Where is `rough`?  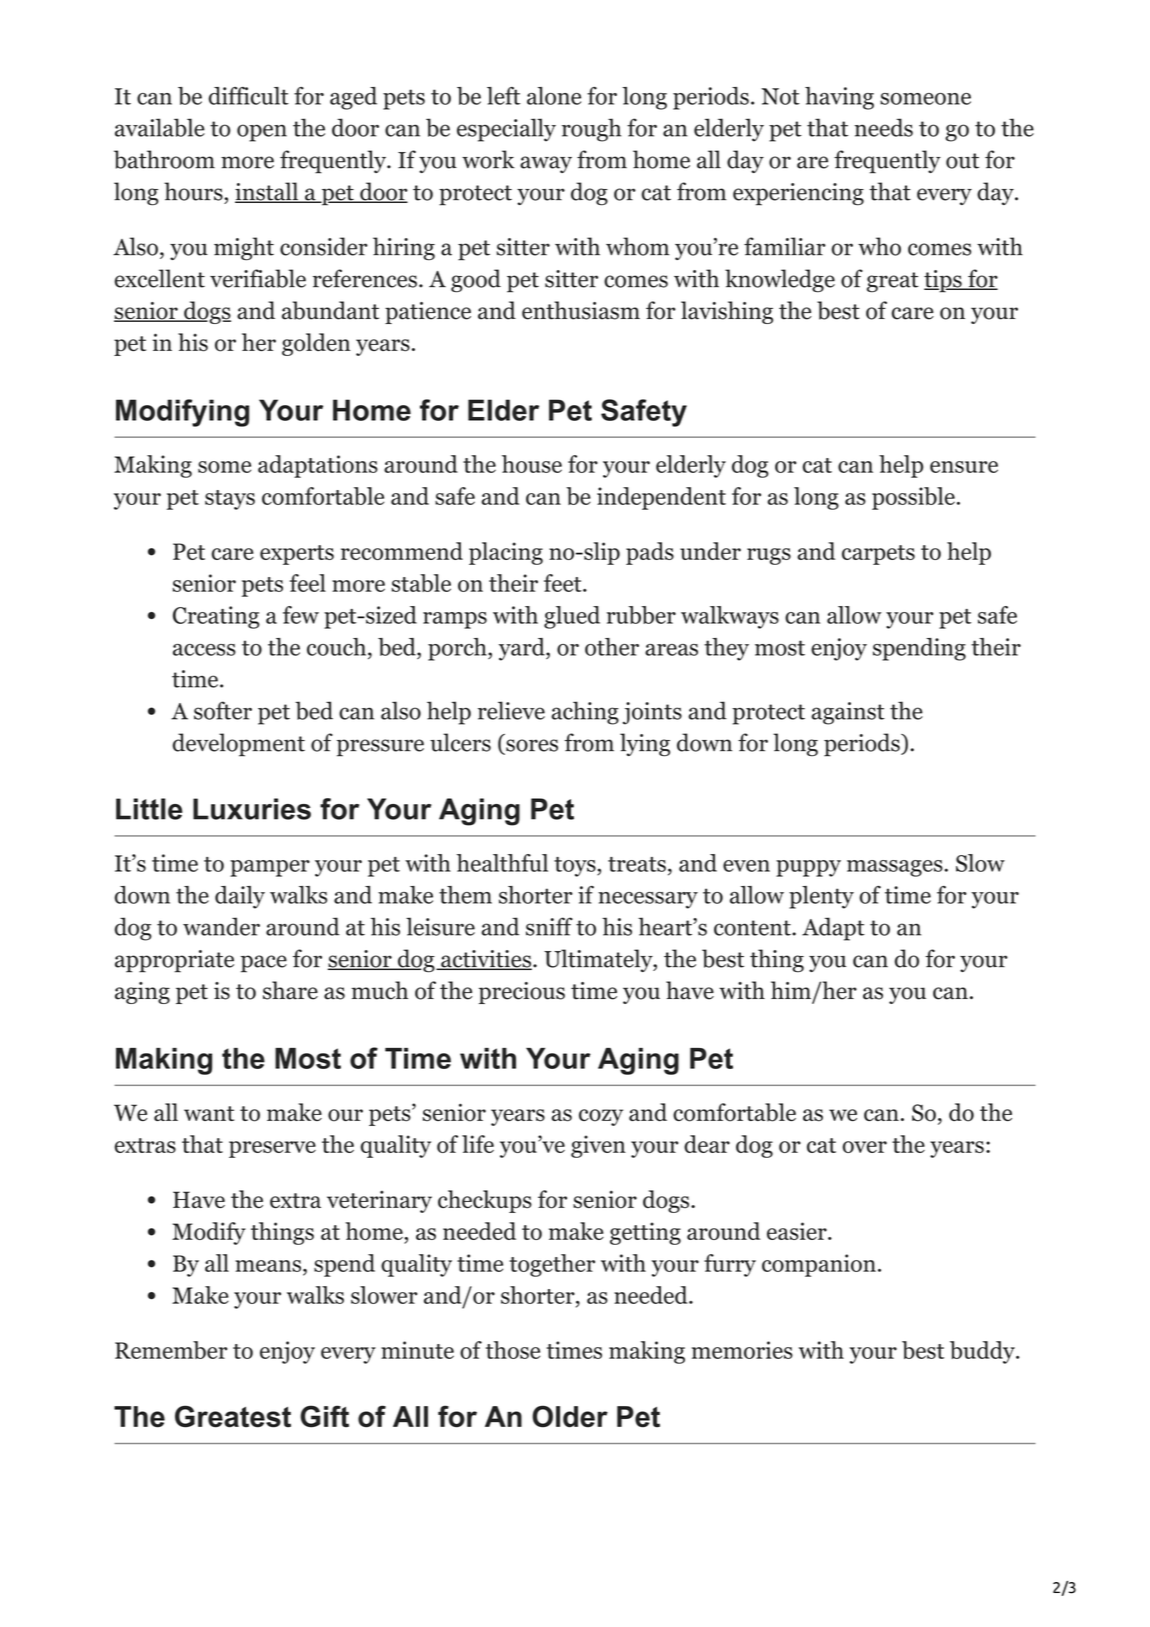 rough is located at coordinates (591, 130).
